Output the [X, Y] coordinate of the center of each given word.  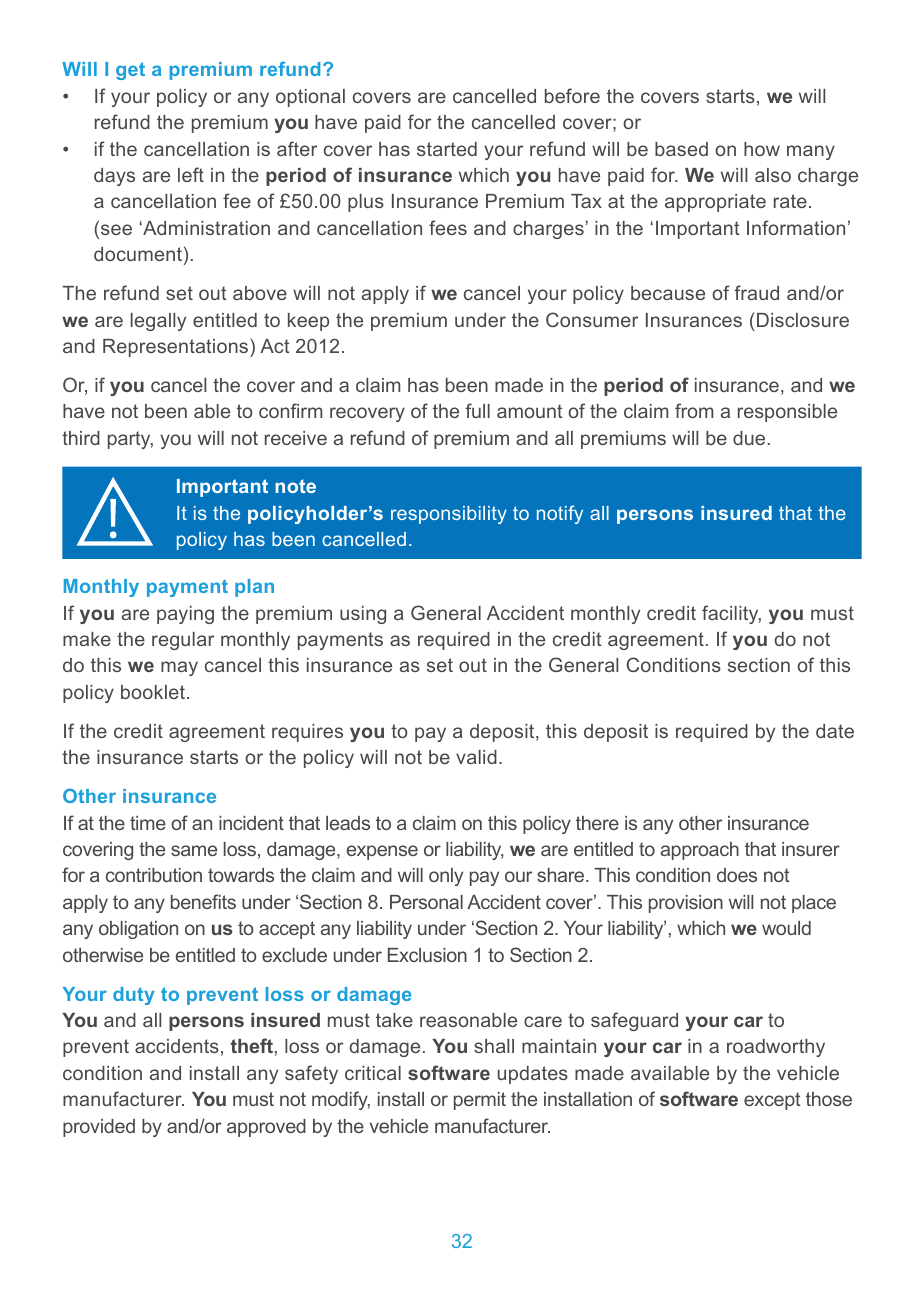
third [81, 438]
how [762, 149]
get [130, 71]
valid [476, 757]
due [749, 438]
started [447, 149]
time [148, 823]
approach [700, 851]
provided [99, 1128]
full [477, 410]
